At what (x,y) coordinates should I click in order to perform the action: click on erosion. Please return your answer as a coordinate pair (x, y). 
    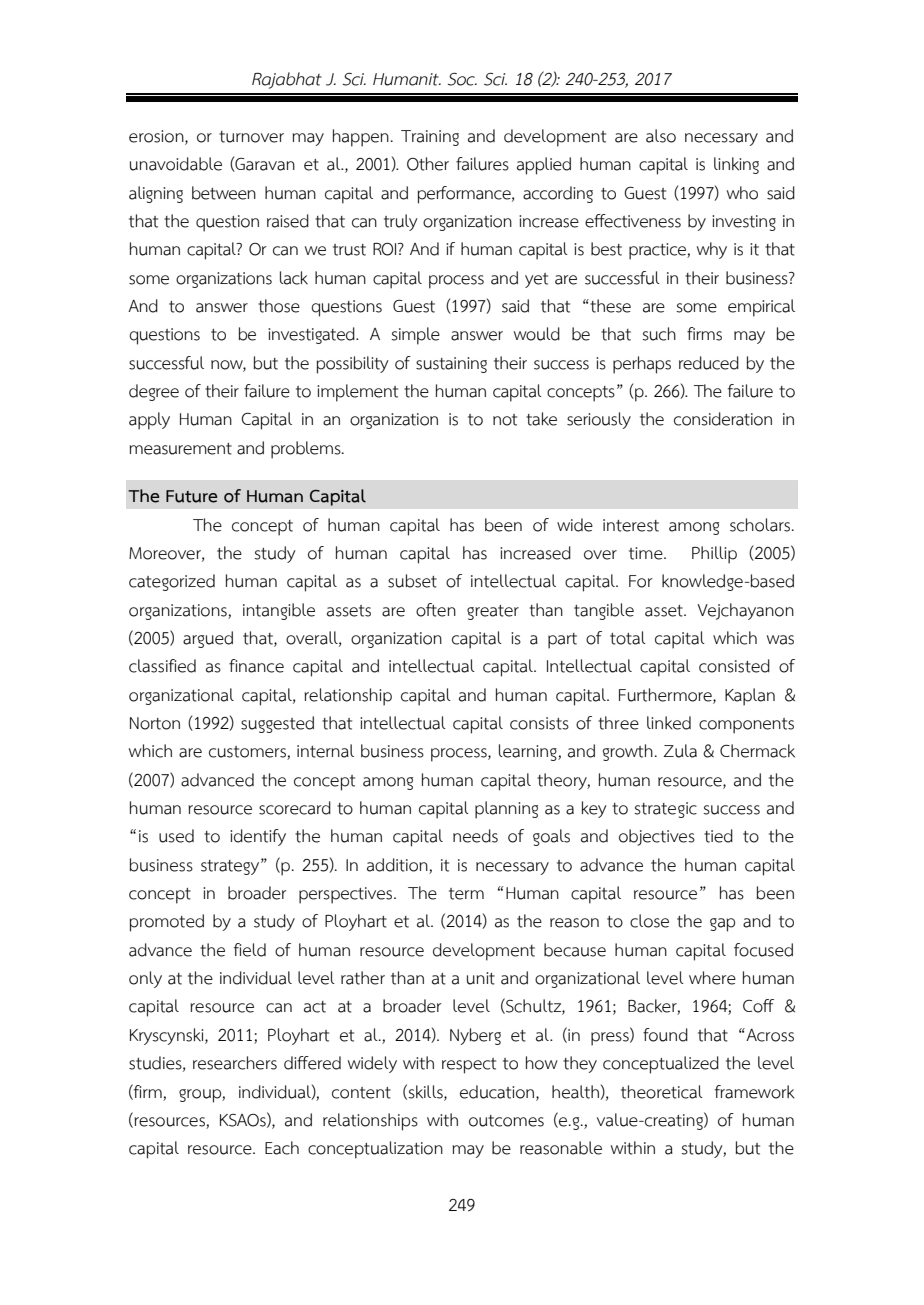
    Looking at the image, I should click on (157, 137).
